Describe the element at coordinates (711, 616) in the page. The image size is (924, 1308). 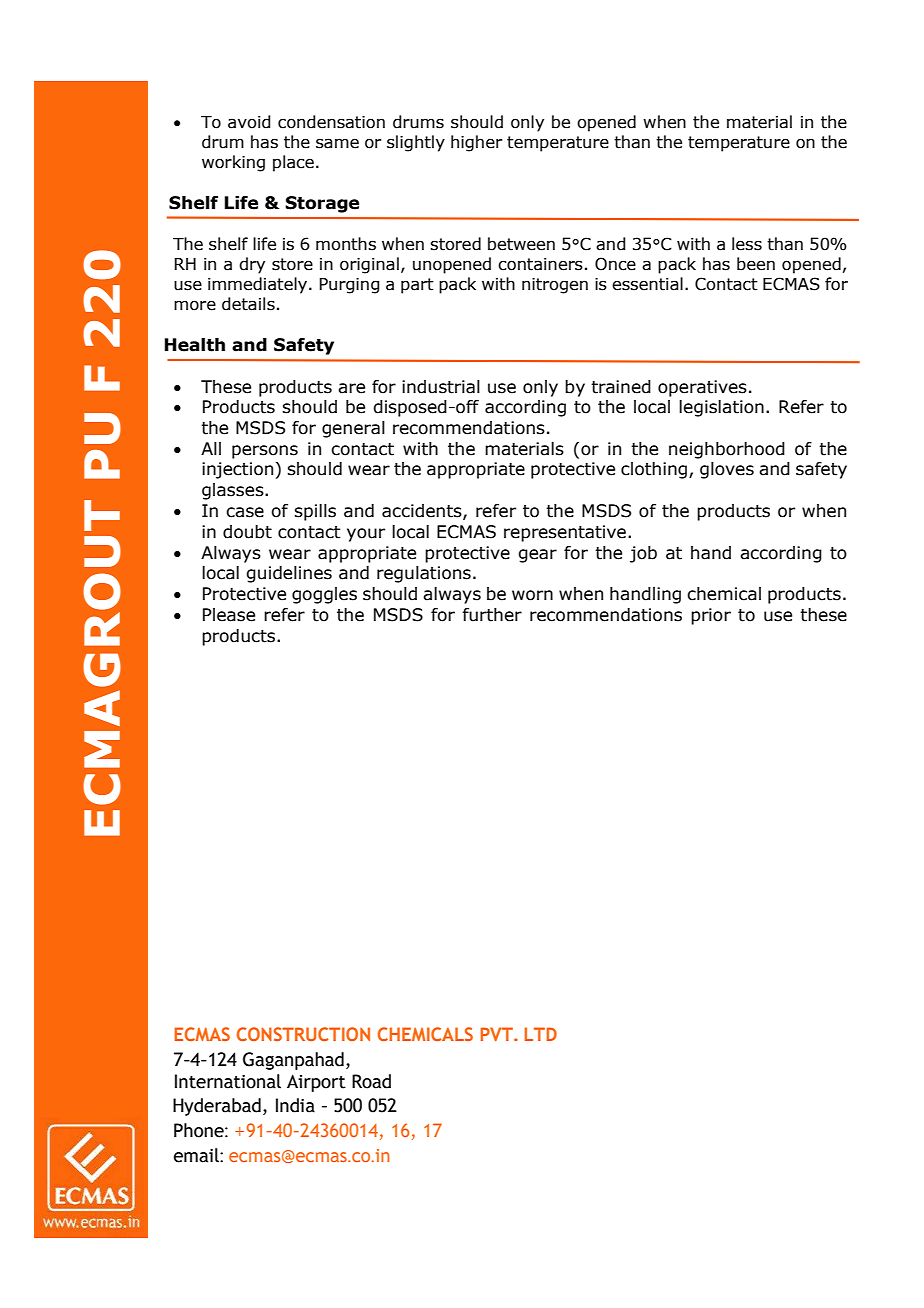
I see `prior` at that location.
